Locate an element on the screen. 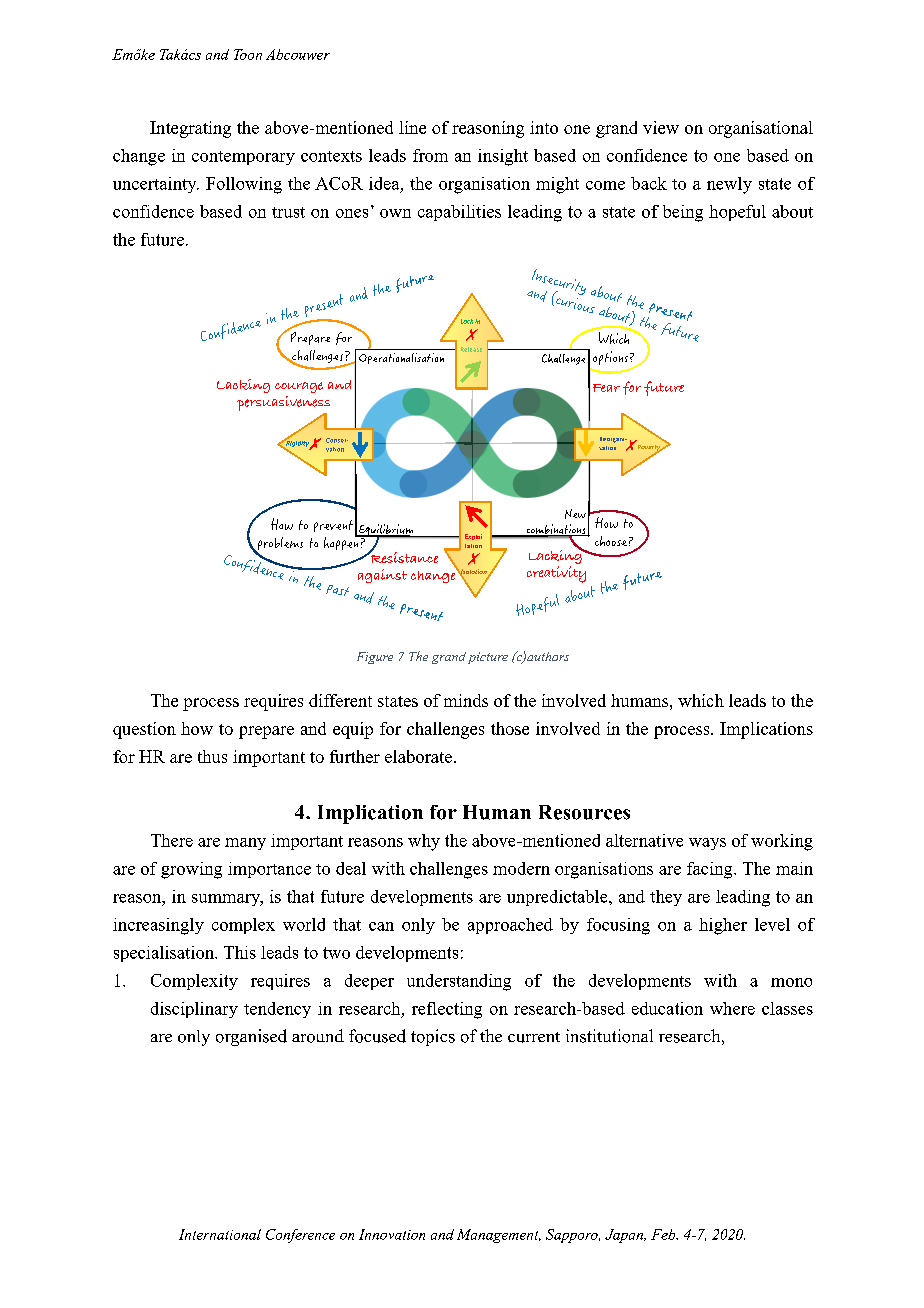 The width and height of the screenshot is (924, 1308). picture is located at coordinates (488, 658).
